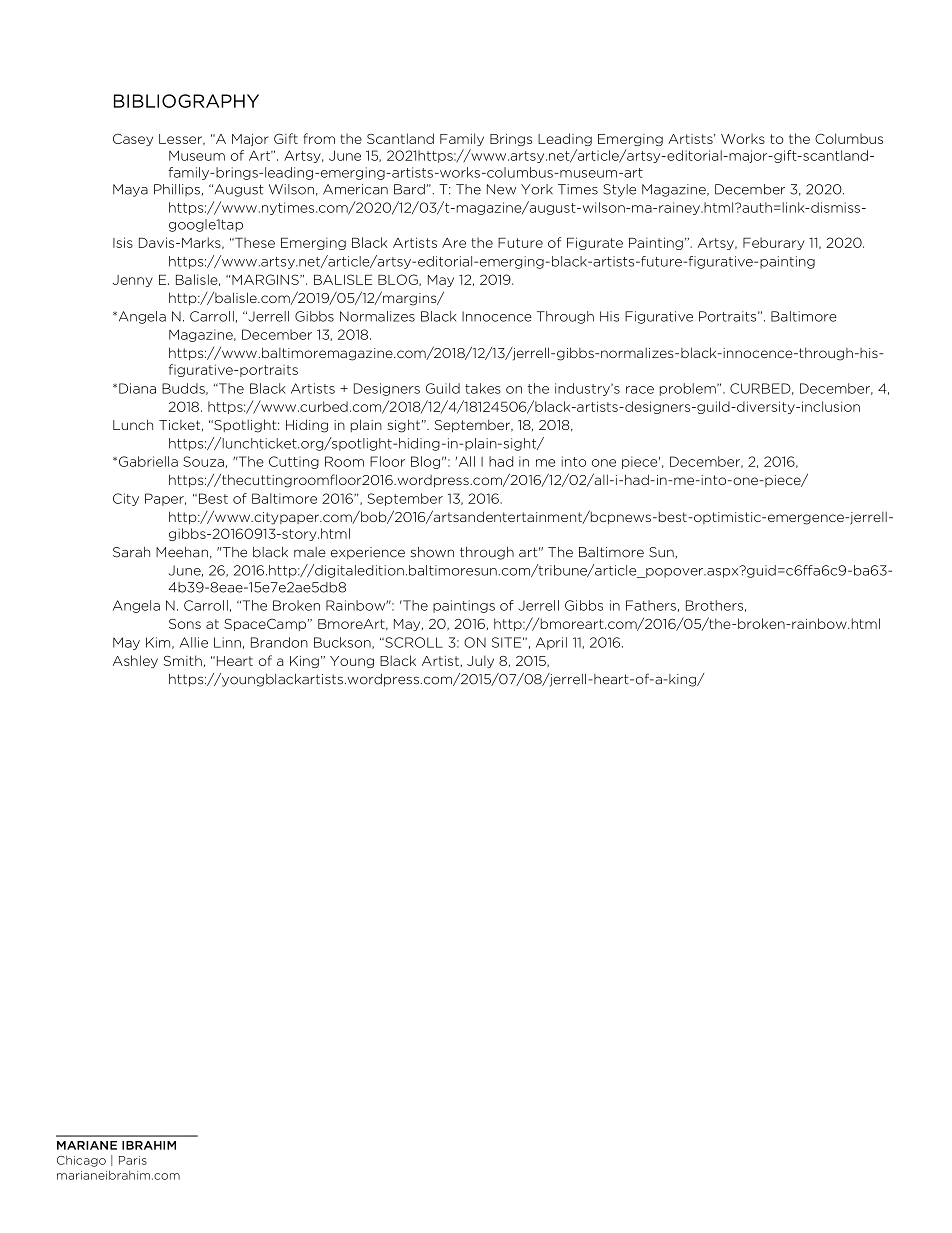 The height and width of the screenshot is (1233, 952). I want to click on from, so click(319, 138).
